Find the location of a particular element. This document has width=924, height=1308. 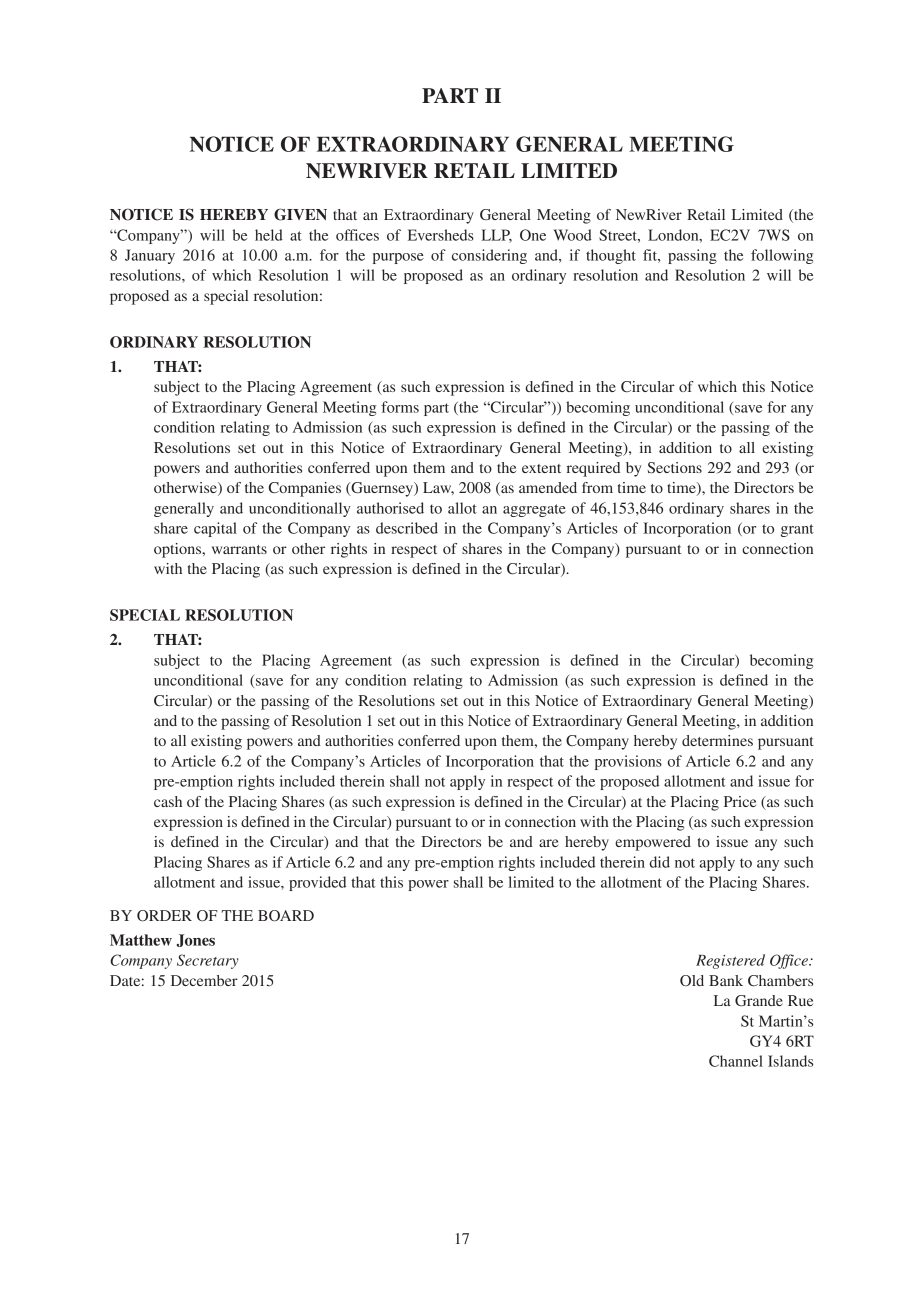

described is located at coordinates (407, 528).
